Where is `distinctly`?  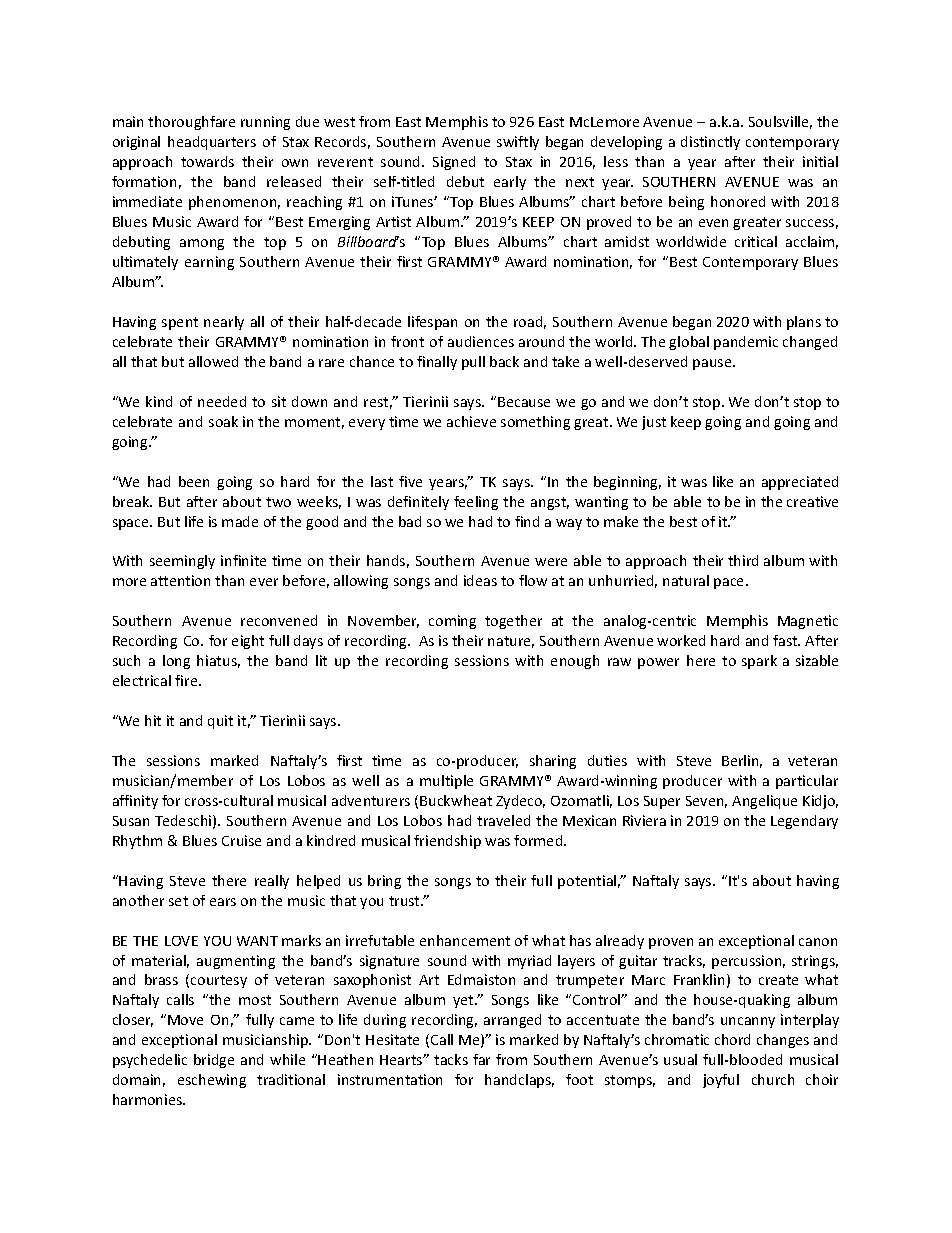
distinctly is located at coordinates (710, 143).
